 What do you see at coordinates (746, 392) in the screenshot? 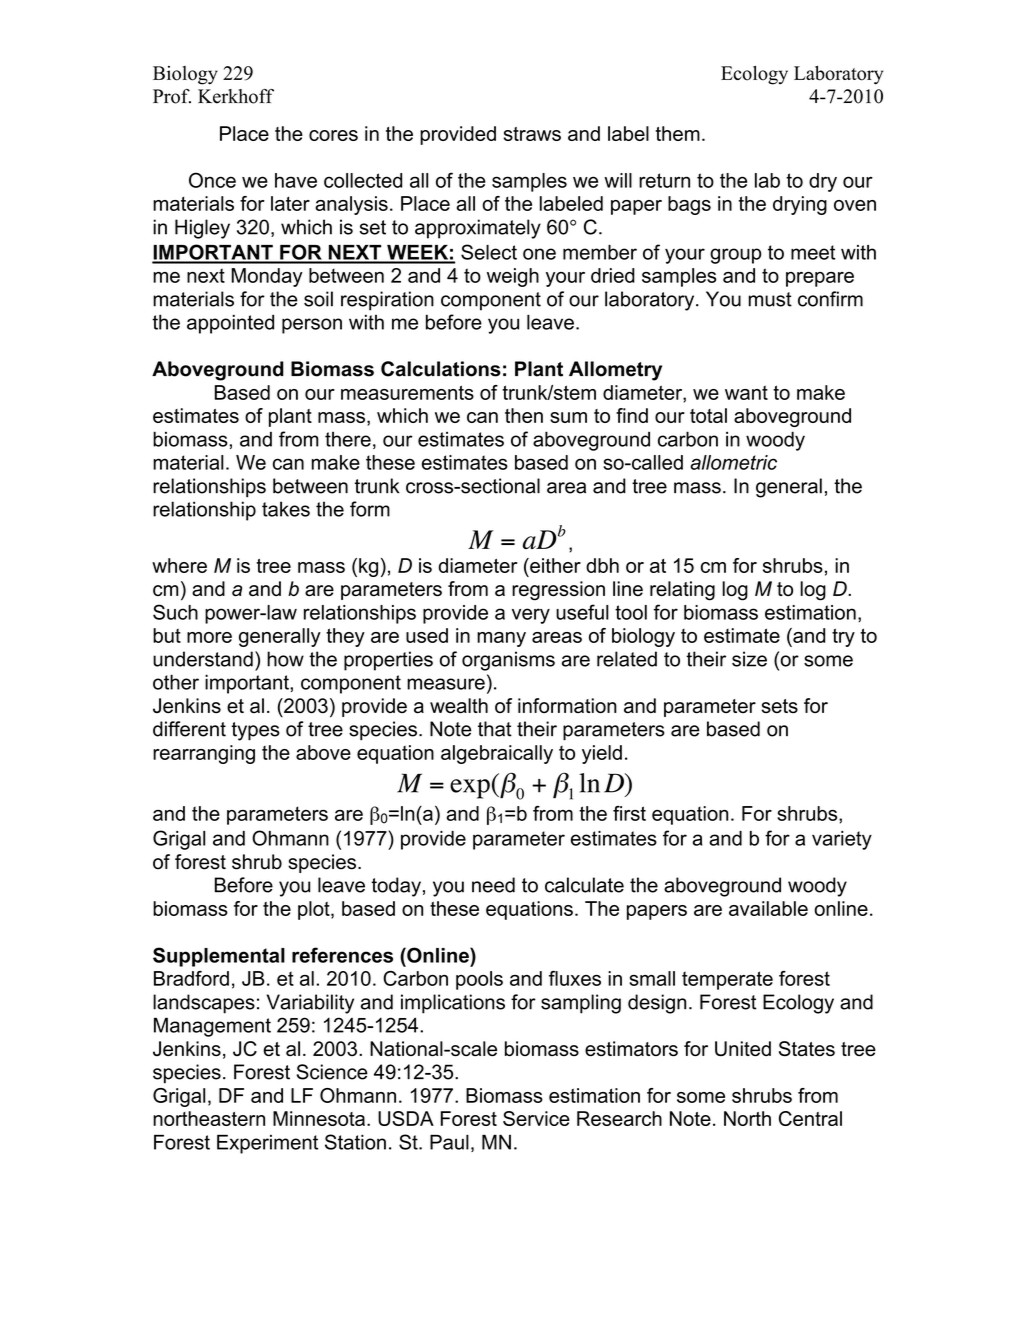
I see `want` at bounding box center [746, 392].
